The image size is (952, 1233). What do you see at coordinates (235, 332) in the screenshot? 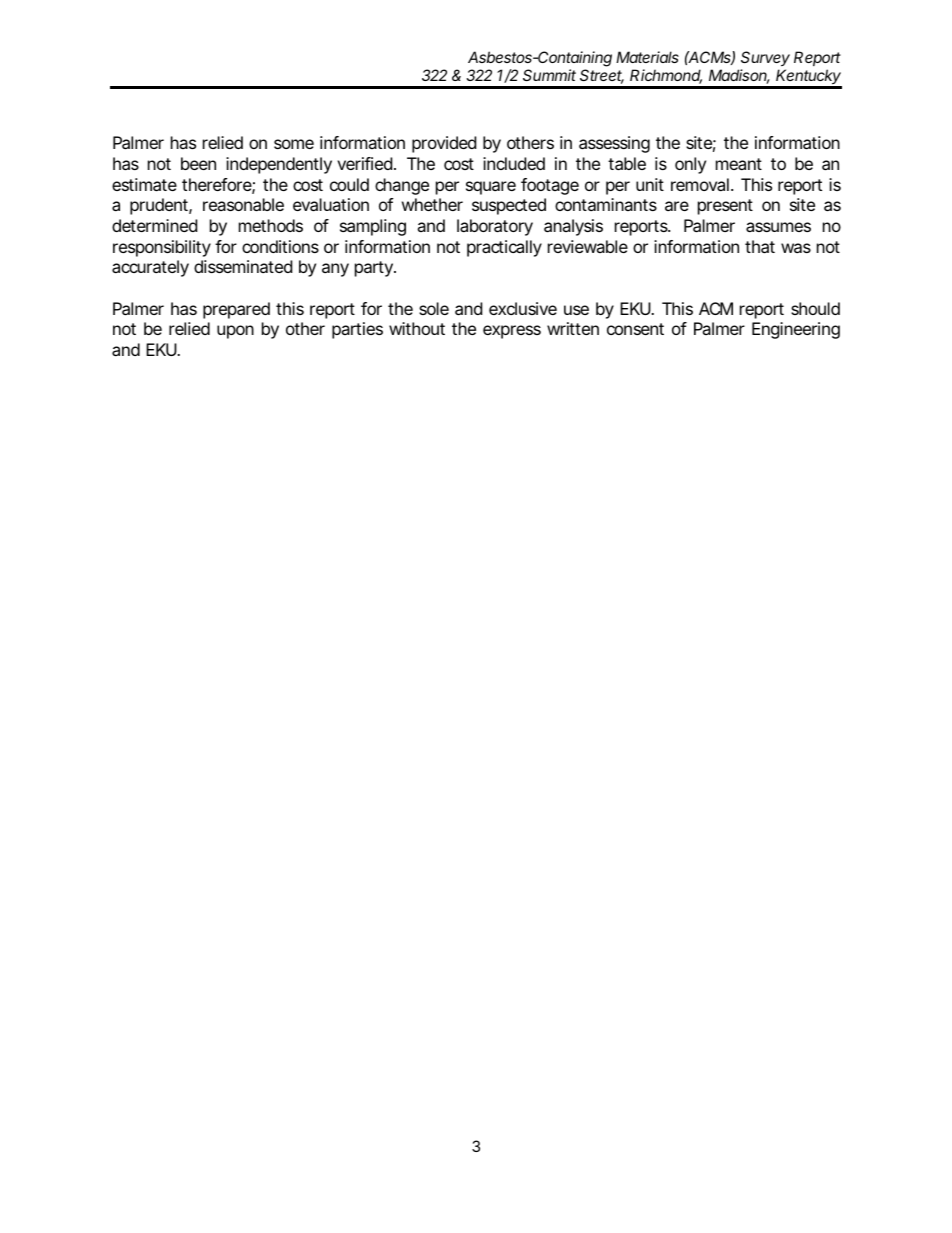
I see `upon` at bounding box center [235, 332].
